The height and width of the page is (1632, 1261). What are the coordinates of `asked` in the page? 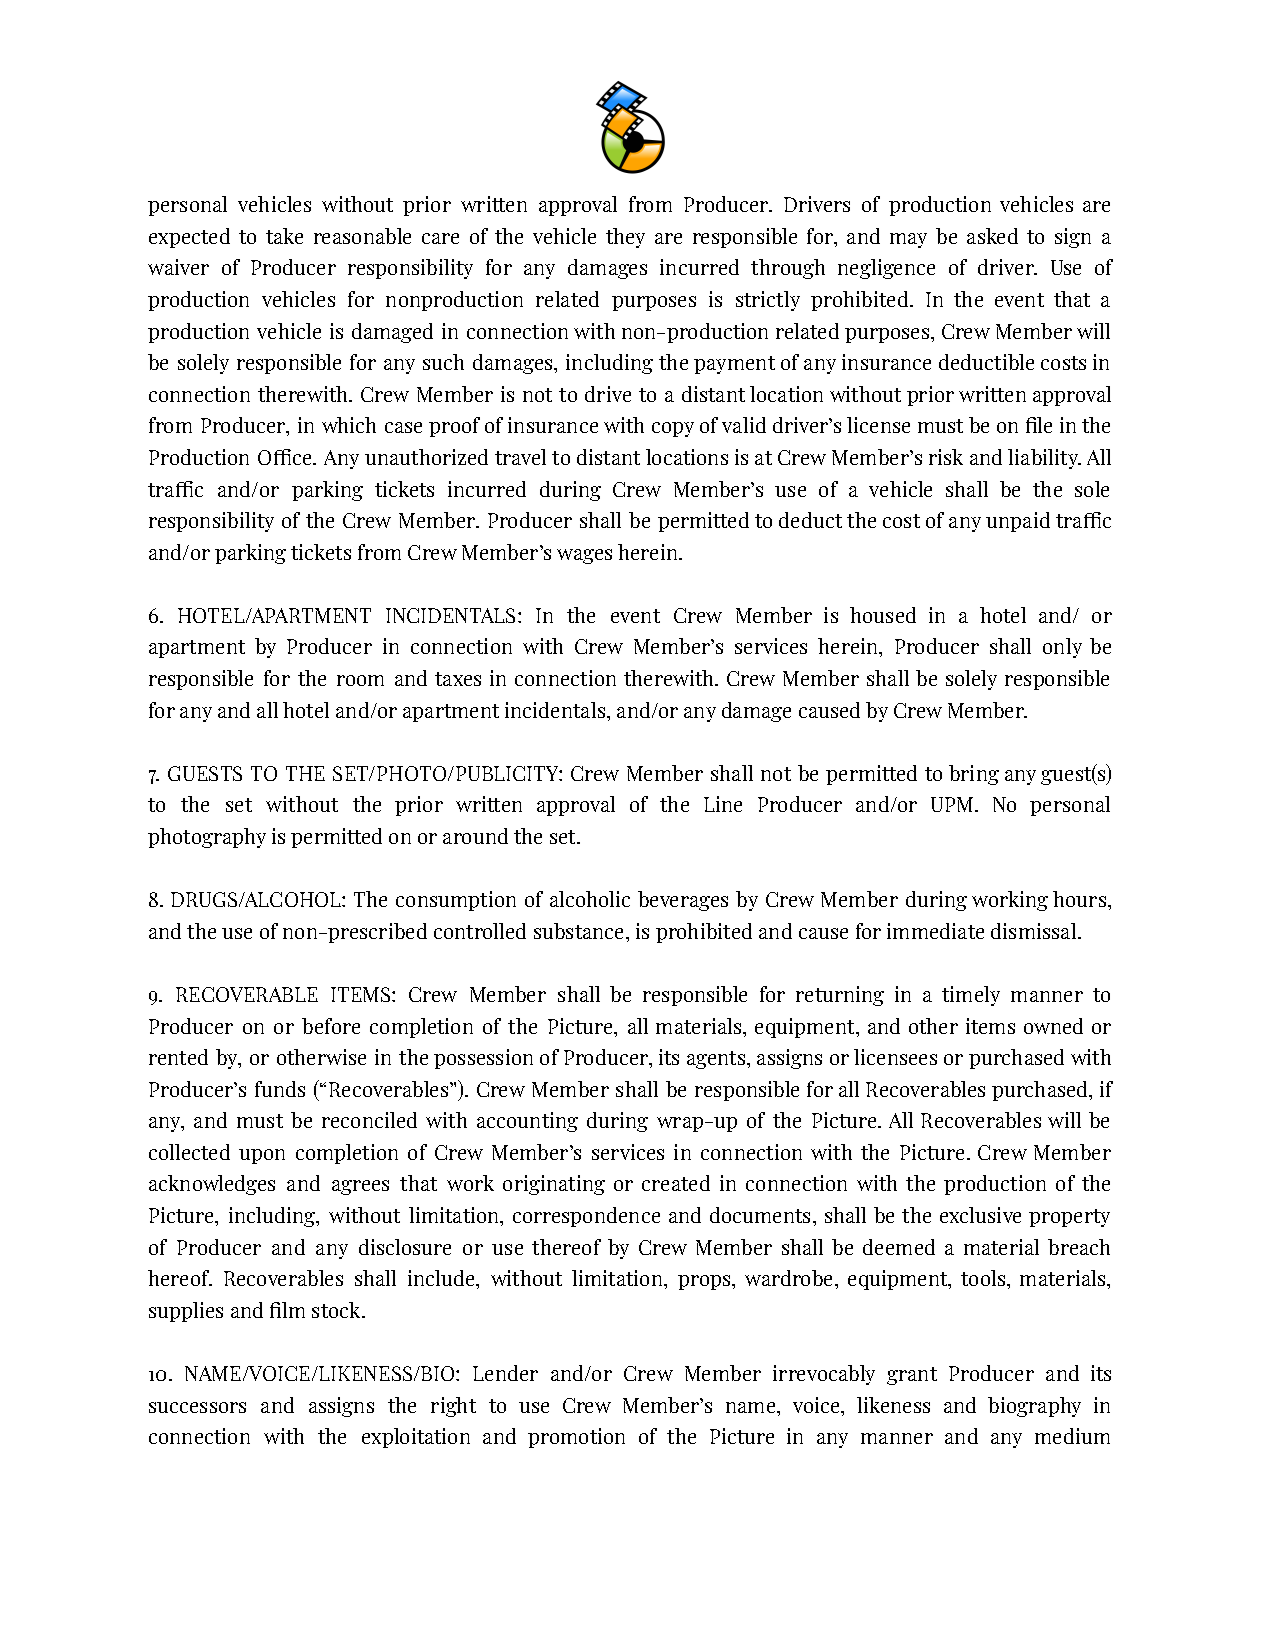 It's located at (992, 236).
